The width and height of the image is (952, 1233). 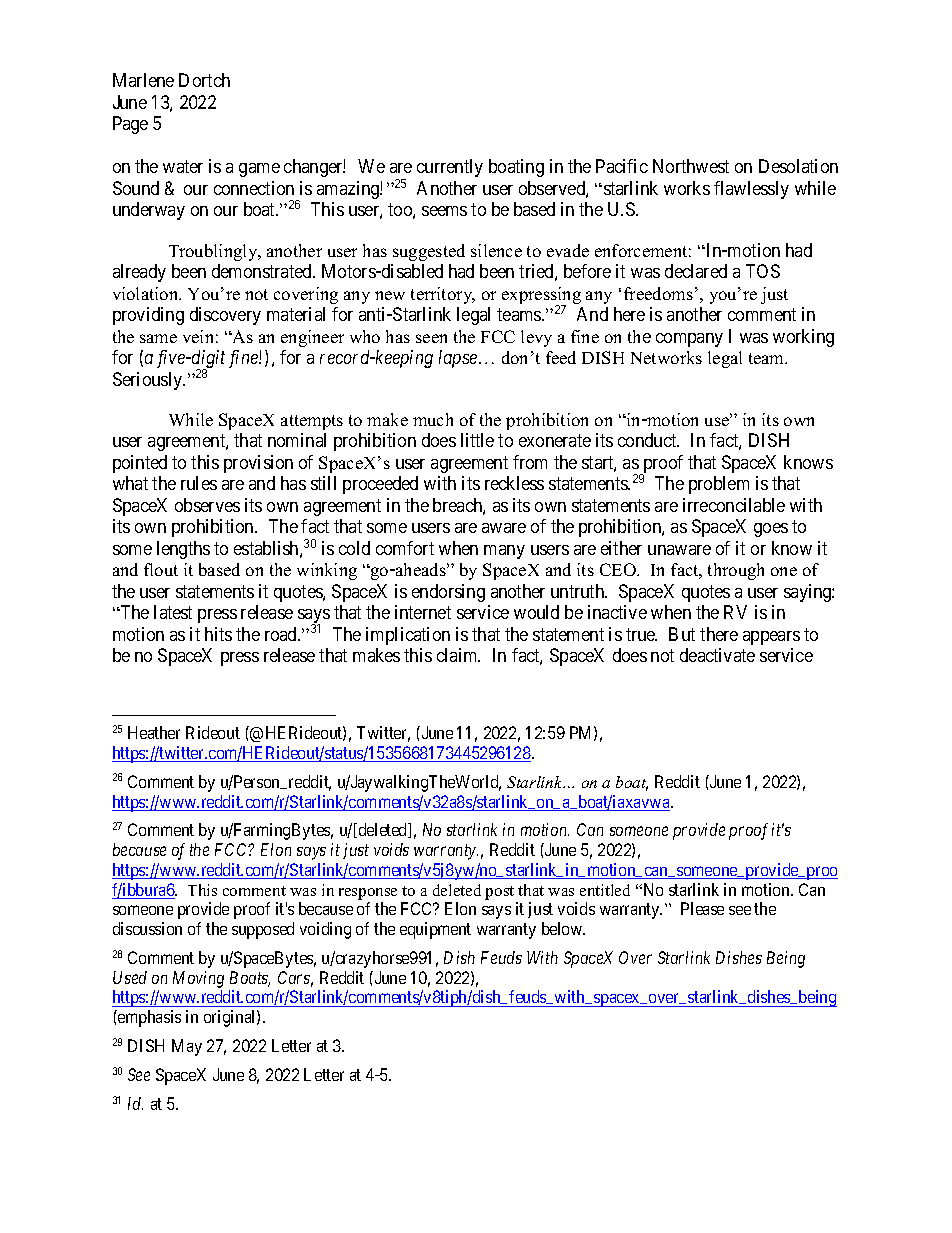 What do you see at coordinates (458, 655) in the image?
I see `claim` at bounding box center [458, 655].
